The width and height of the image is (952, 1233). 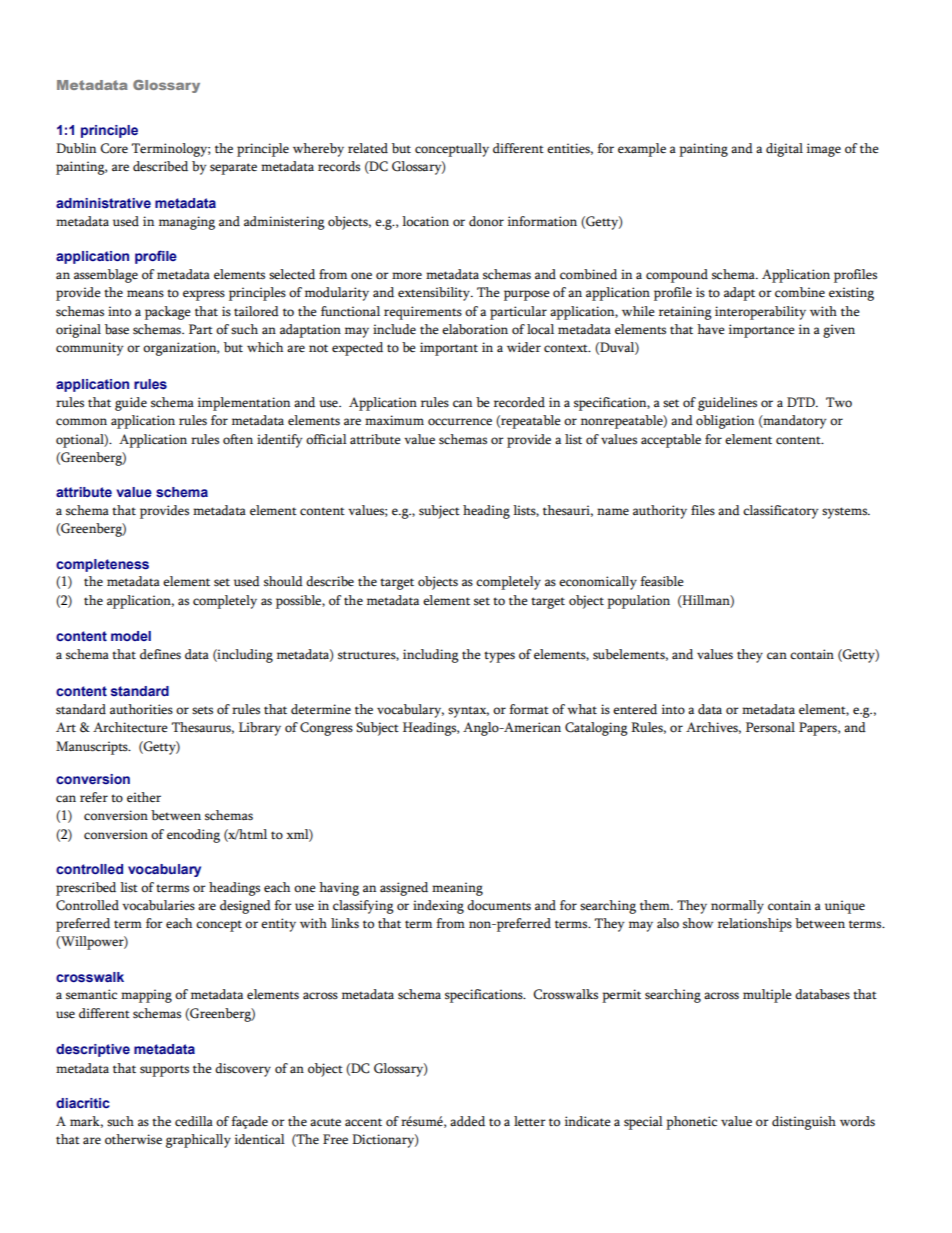 What do you see at coordinates (846, 513) in the image?
I see `systems` at bounding box center [846, 513].
